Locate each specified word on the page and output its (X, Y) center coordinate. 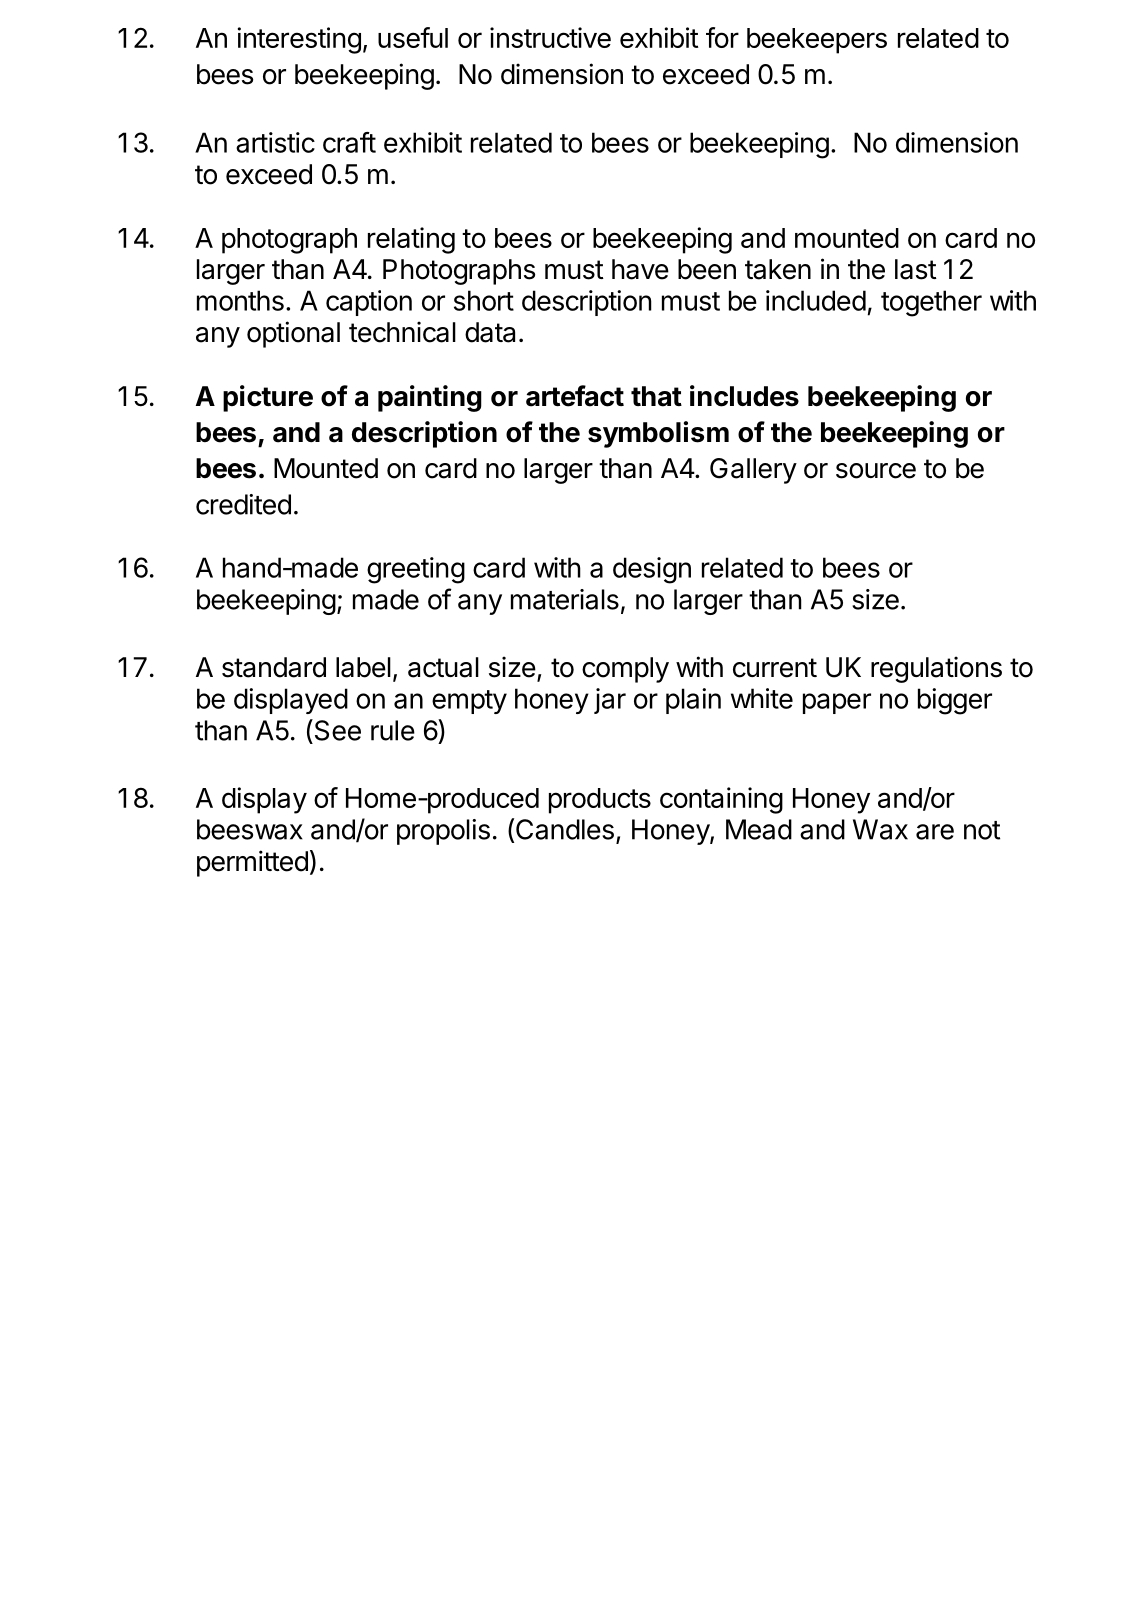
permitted (252, 863)
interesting (299, 40)
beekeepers (817, 41)
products (600, 801)
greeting (416, 570)
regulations (936, 669)
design (652, 570)
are (935, 832)
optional (293, 334)
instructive (550, 37)
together (931, 303)
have (640, 269)
